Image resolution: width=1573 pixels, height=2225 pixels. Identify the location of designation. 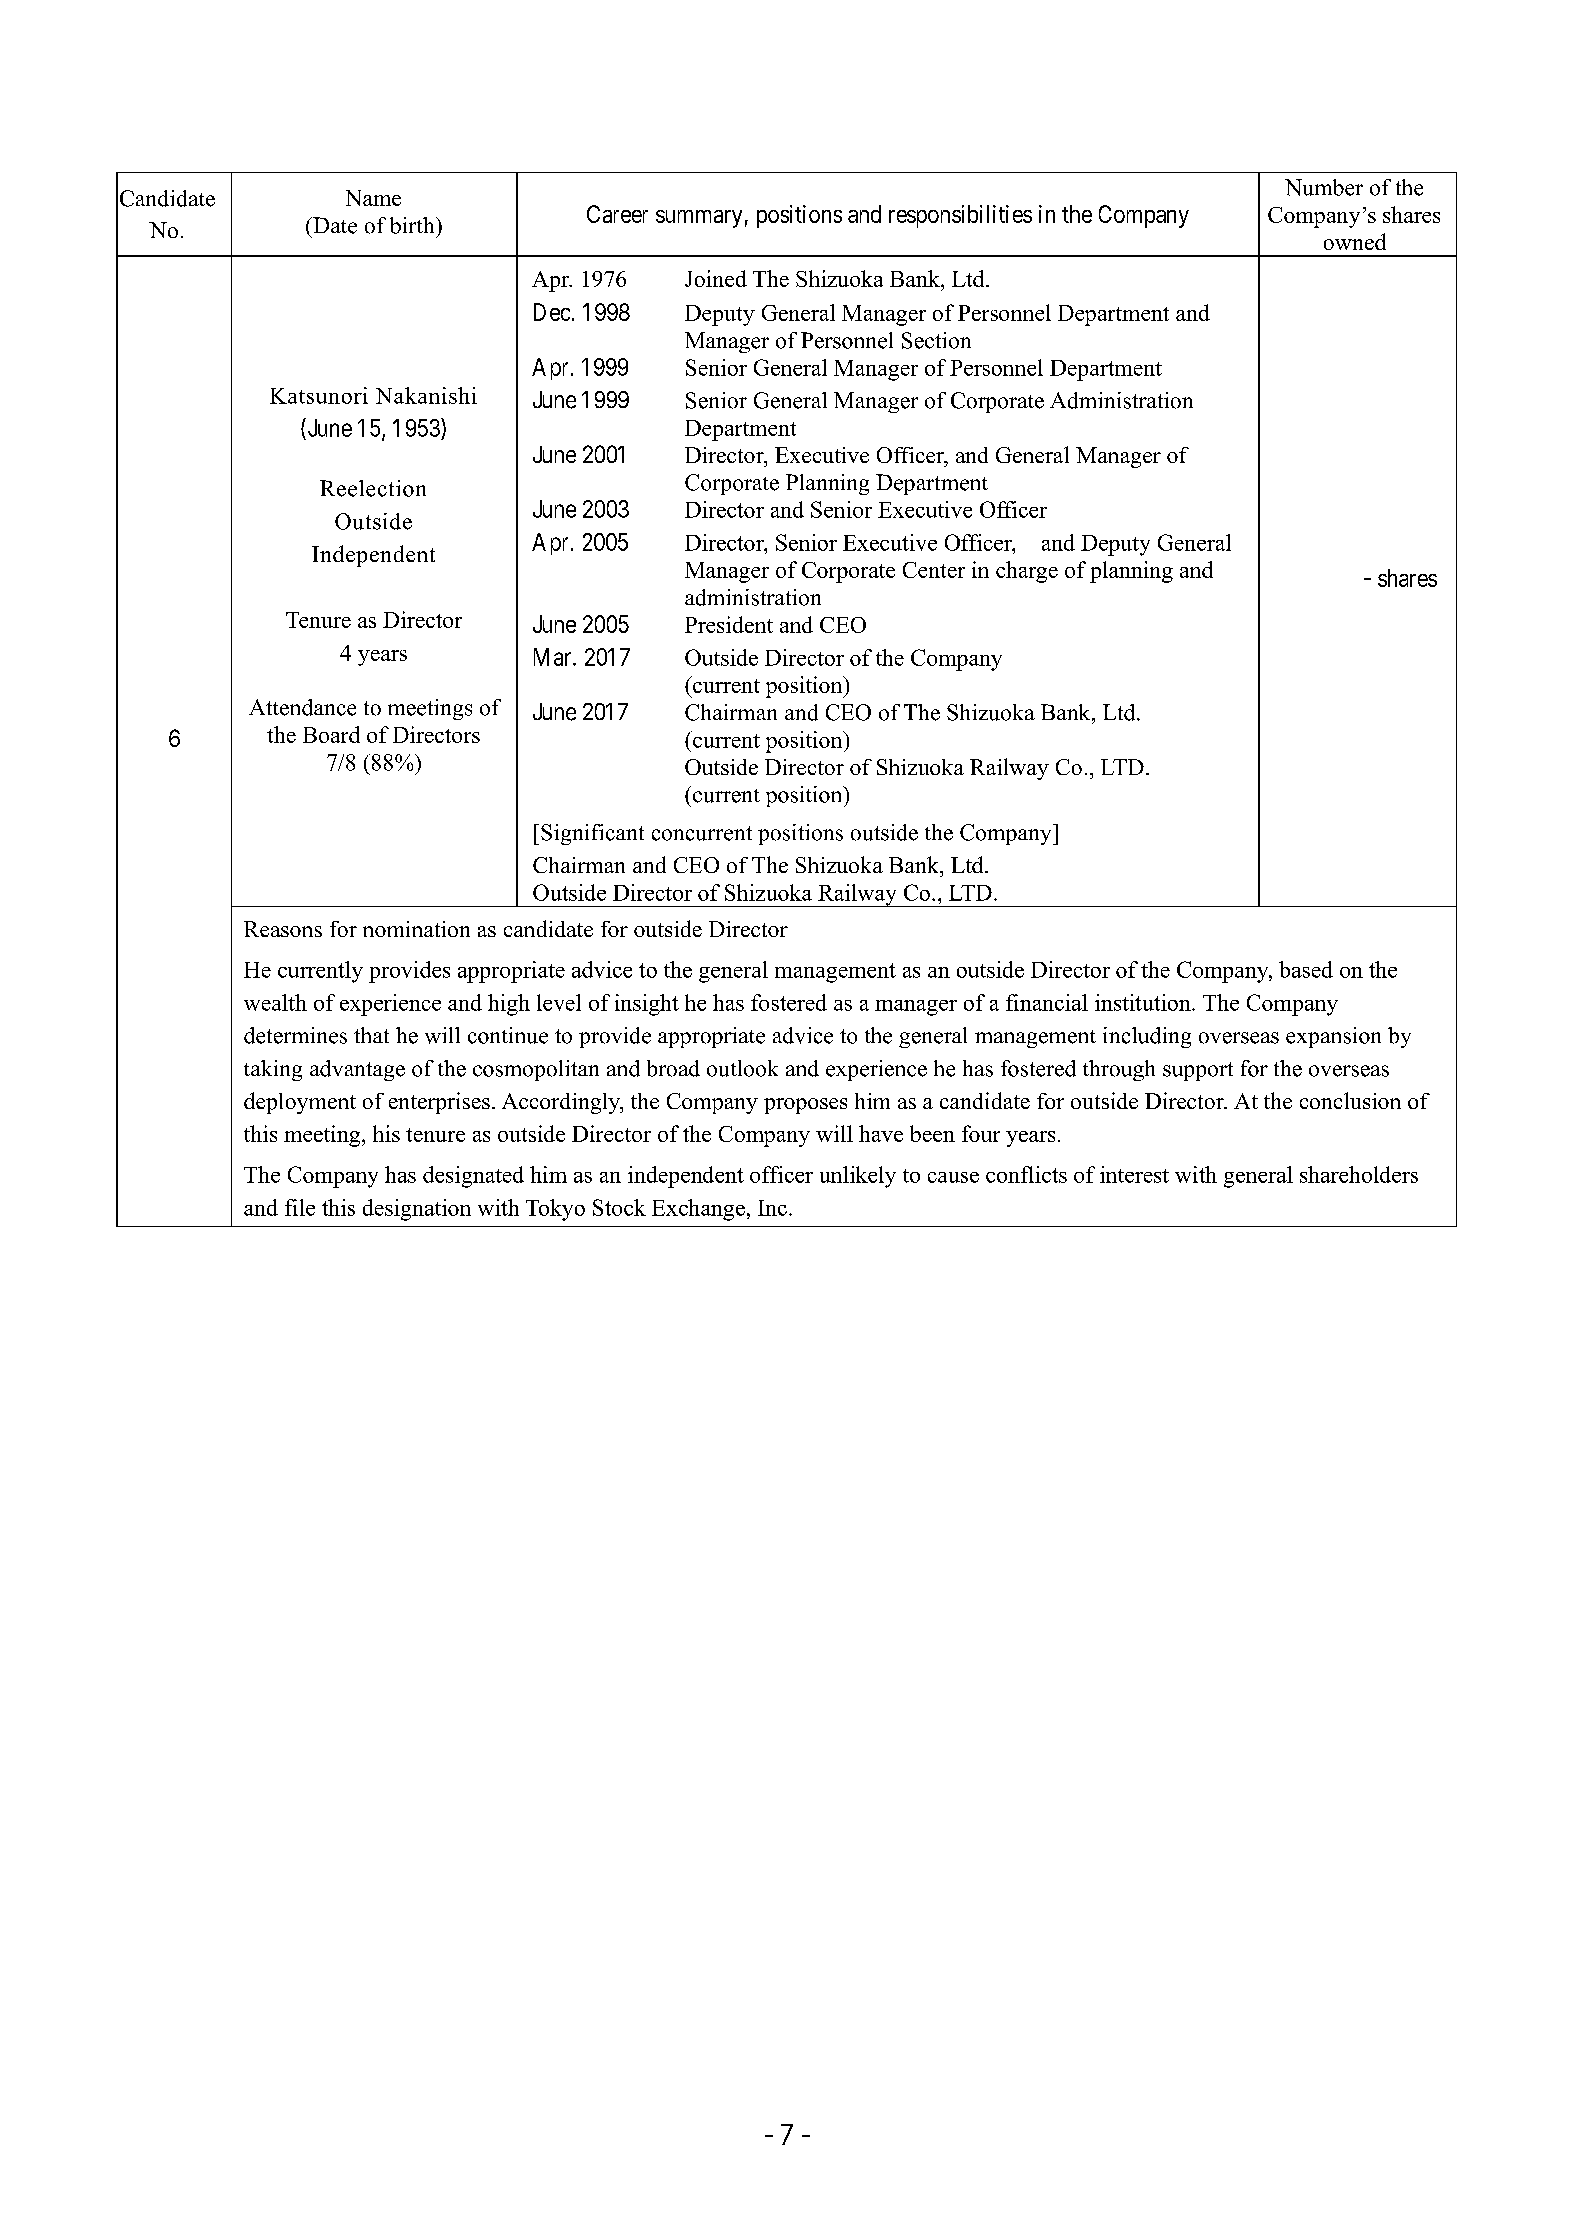
(417, 1210).
